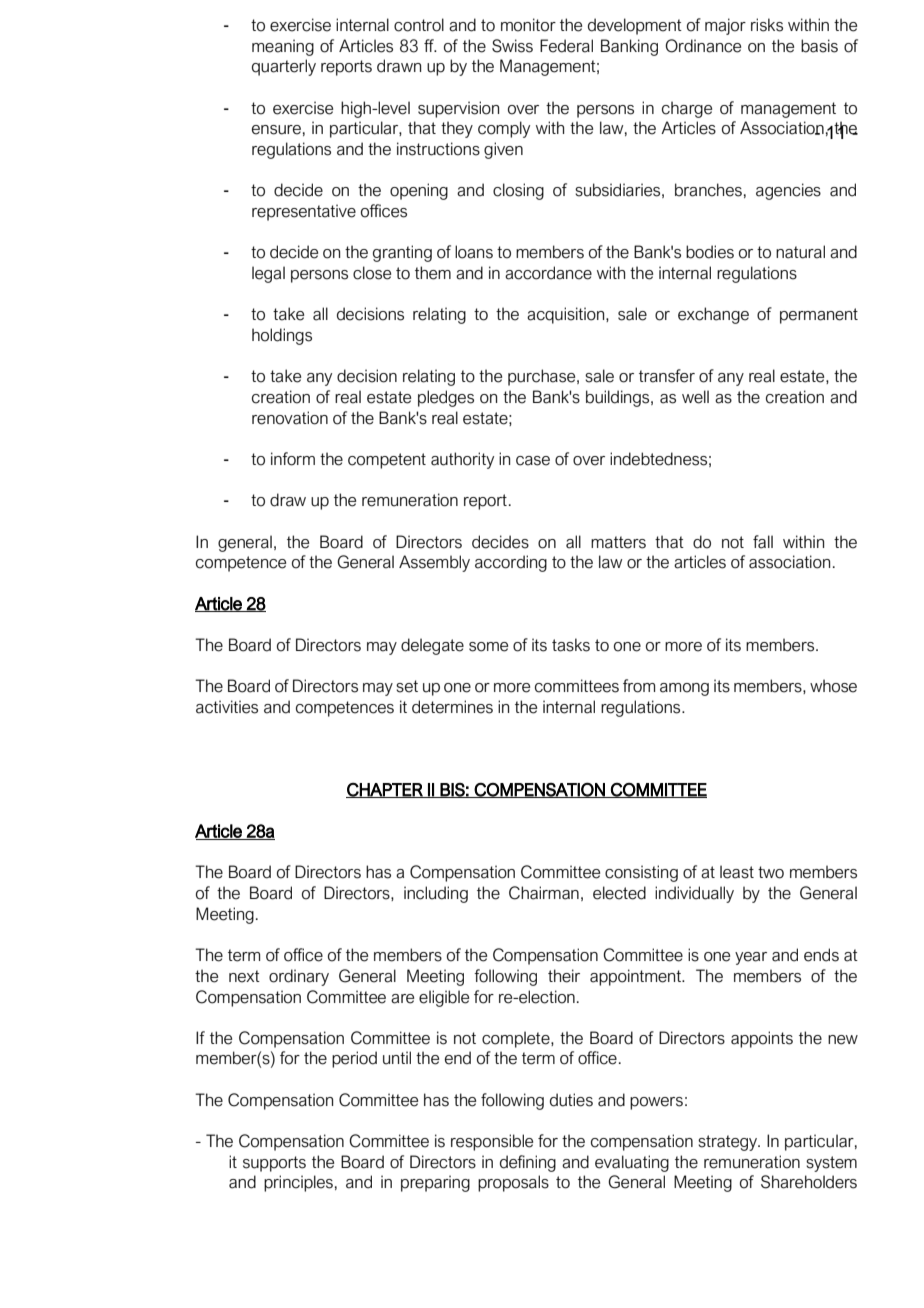 The image size is (924, 1308). Describe the element at coordinates (274, 1164) in the screenshot. I see `supports` at that location.
